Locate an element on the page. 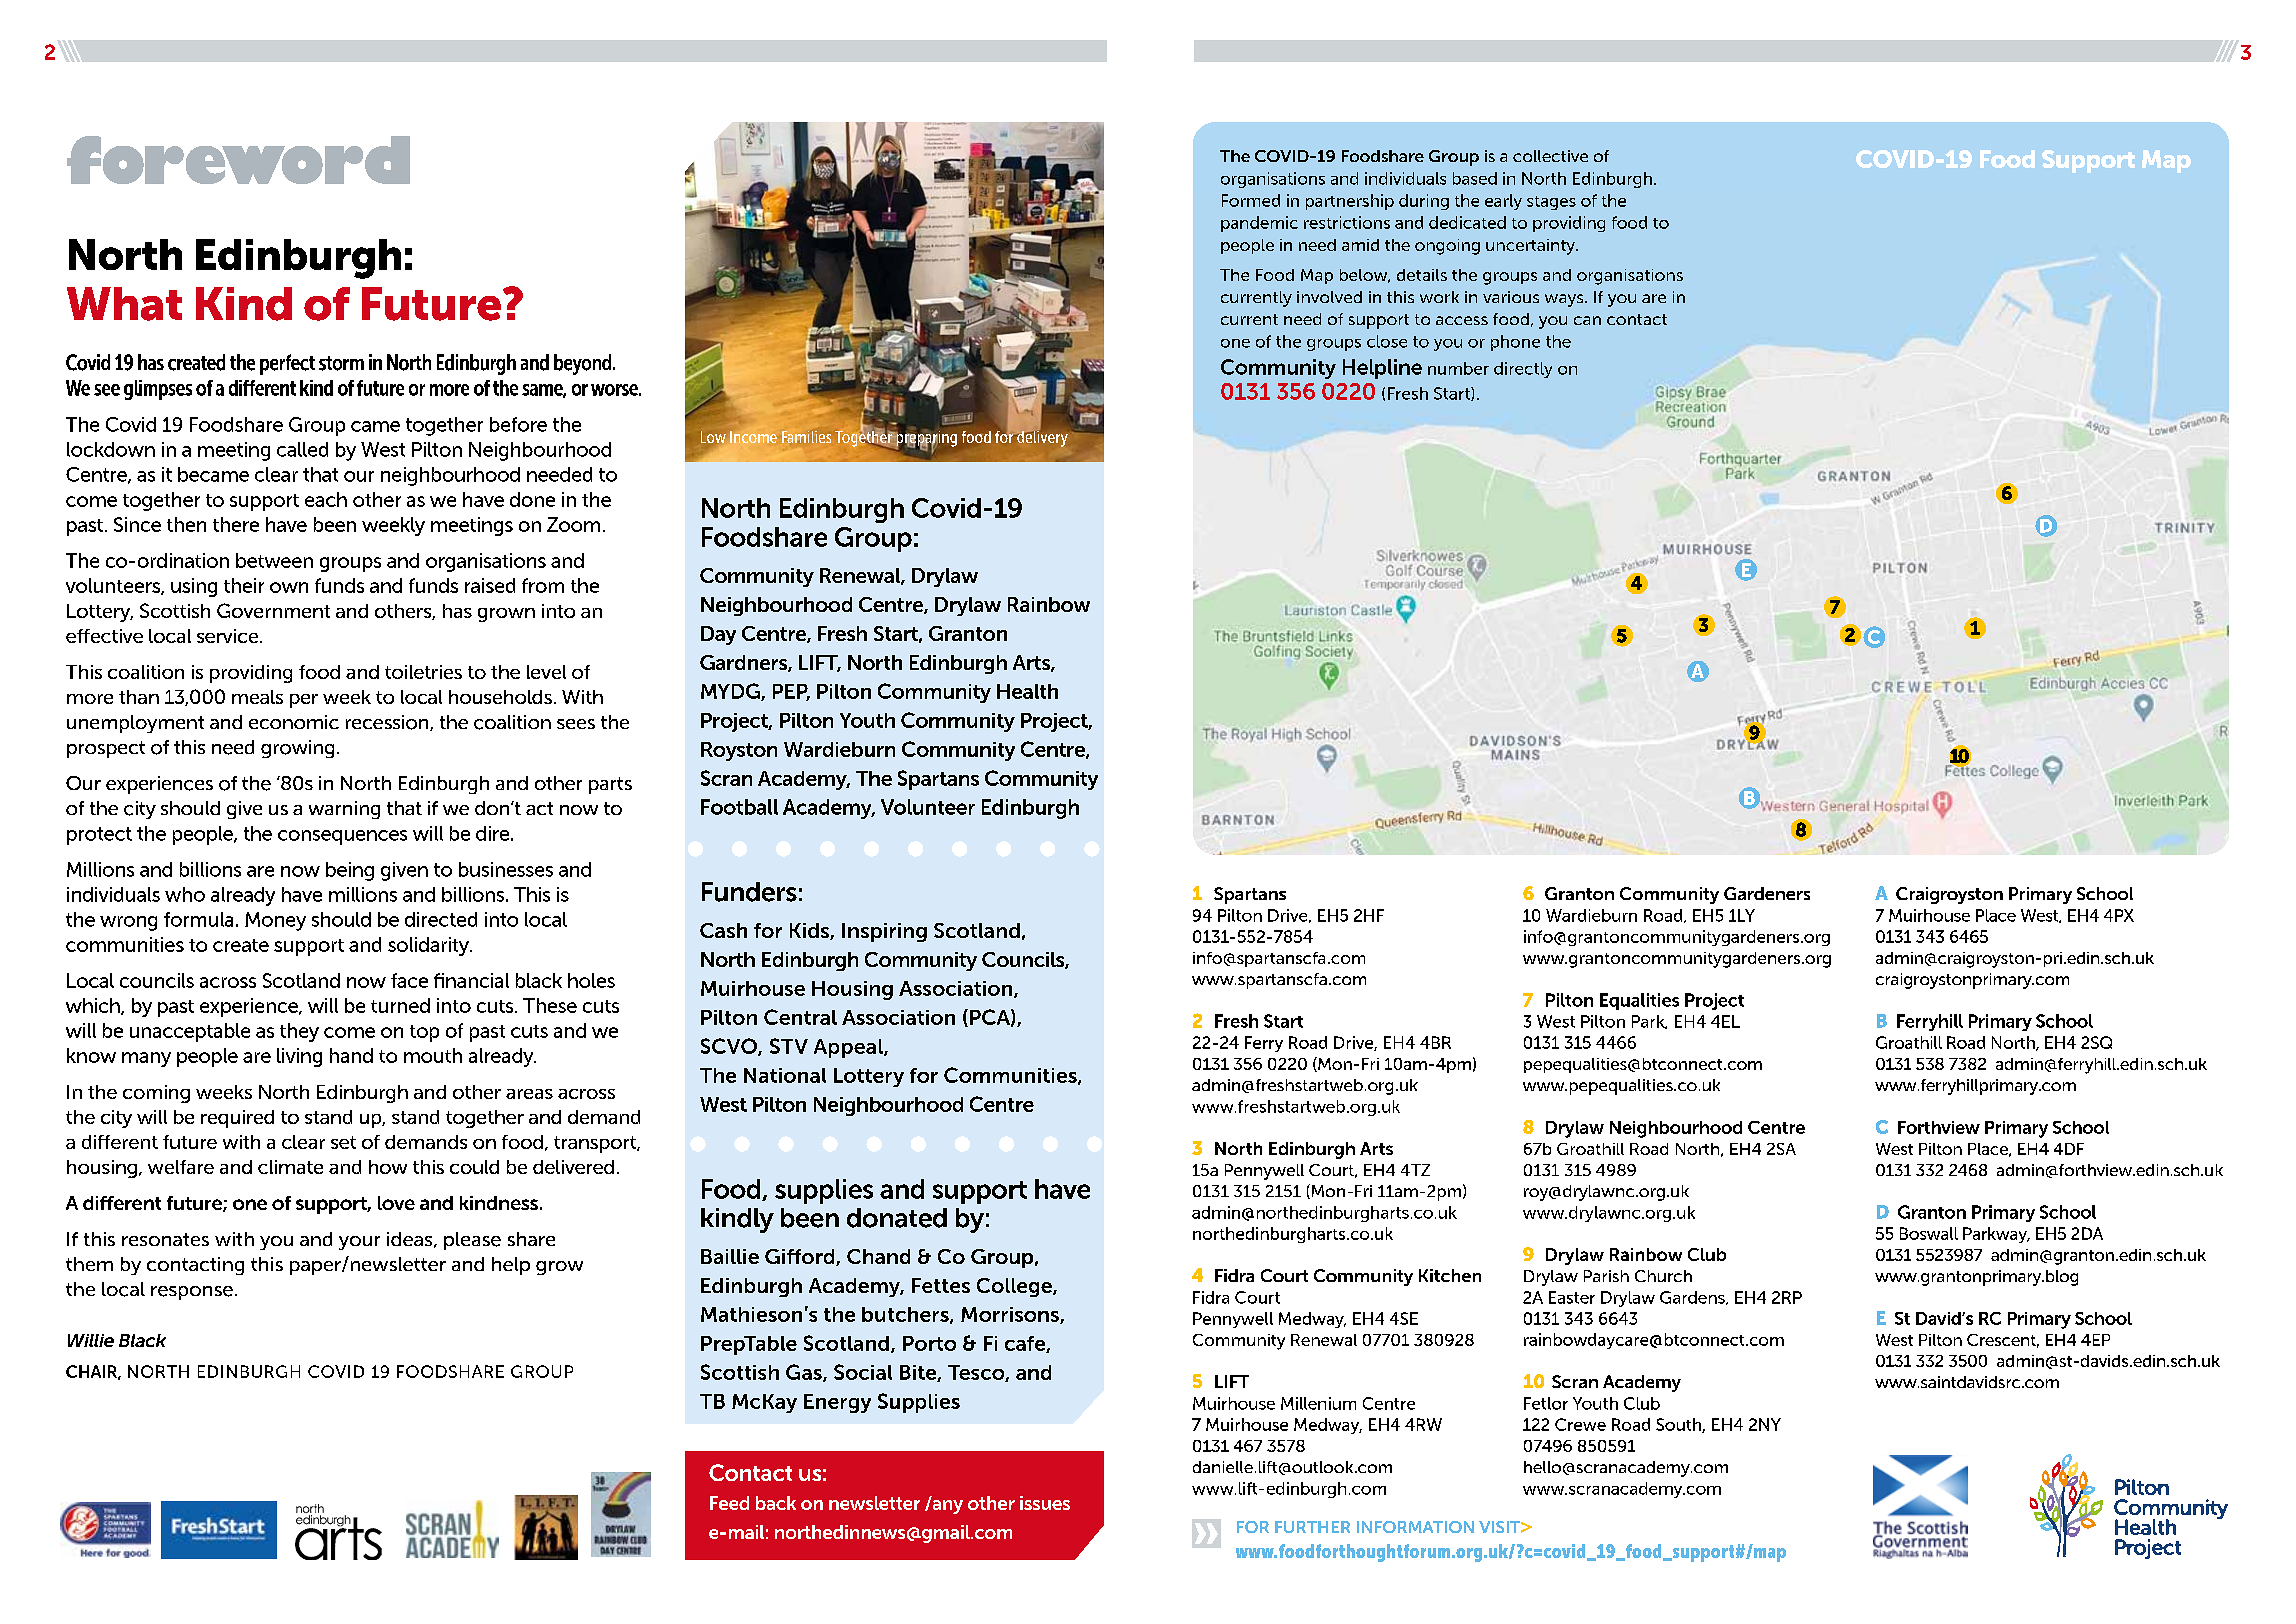 This page has width=2296, height=1624. Kitchen is located at coordinates (1450, 1275).
